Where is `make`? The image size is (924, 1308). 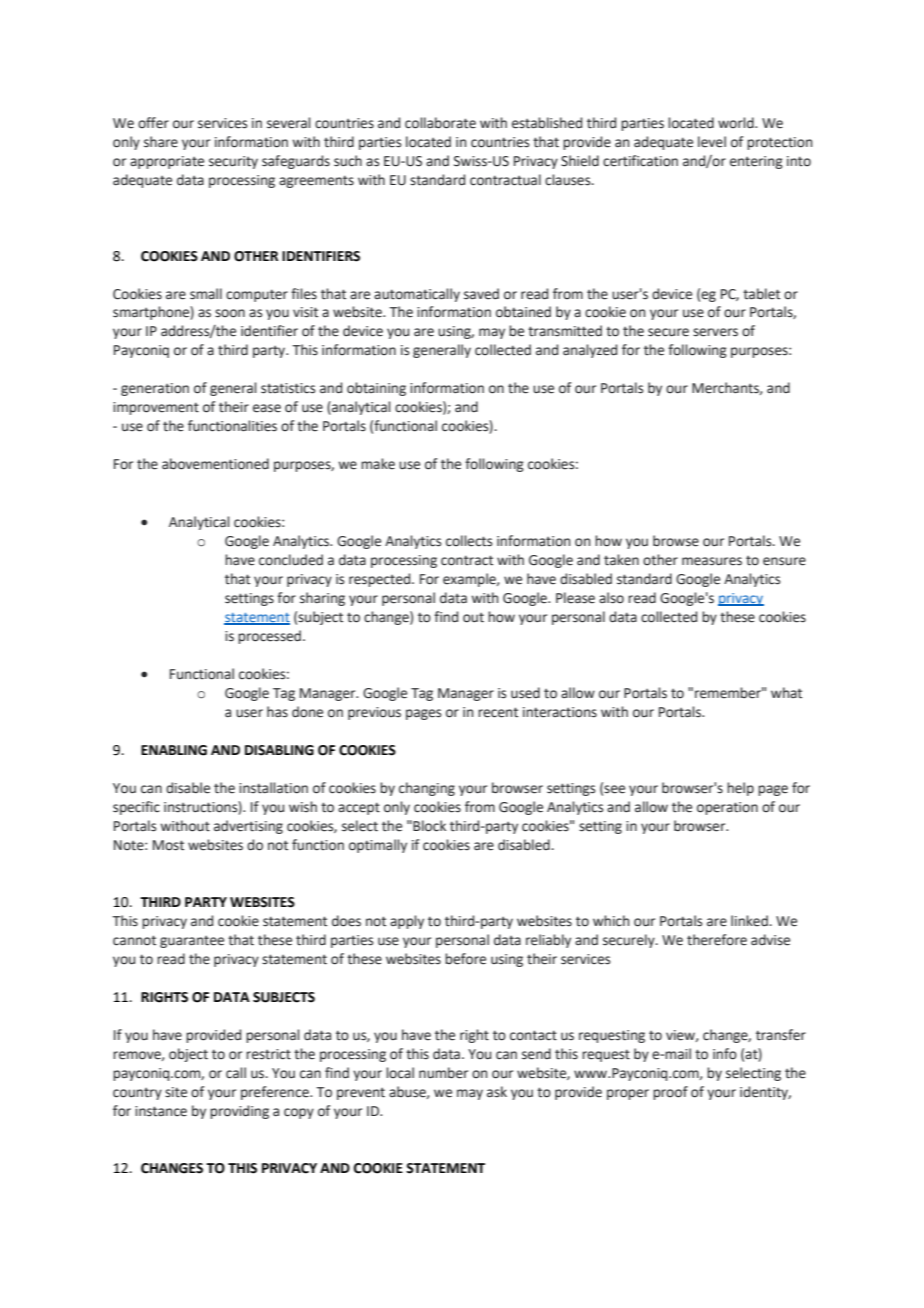 make is located at coordinates (378, 464).
